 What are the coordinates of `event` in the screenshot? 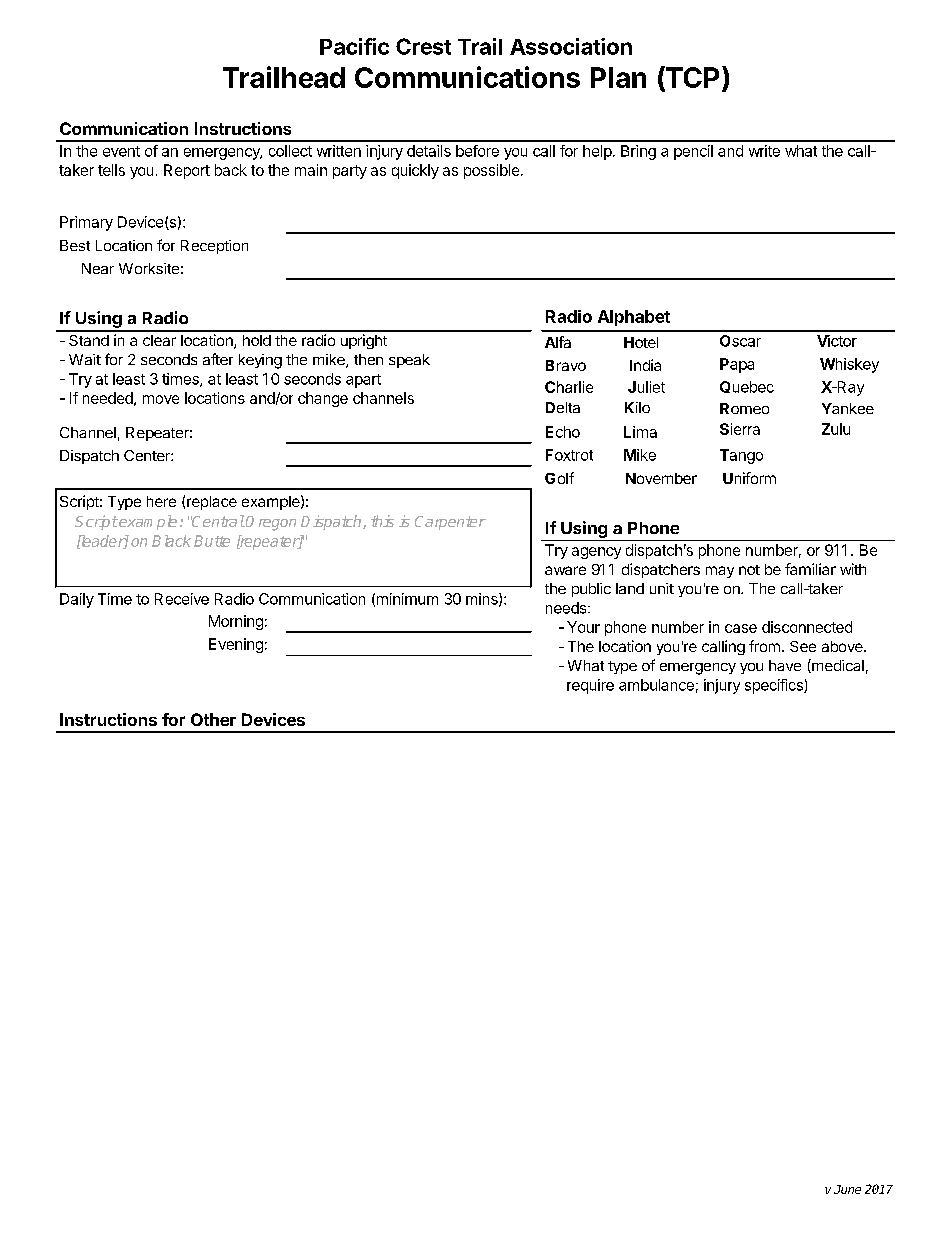 It's located at (121, 151).
